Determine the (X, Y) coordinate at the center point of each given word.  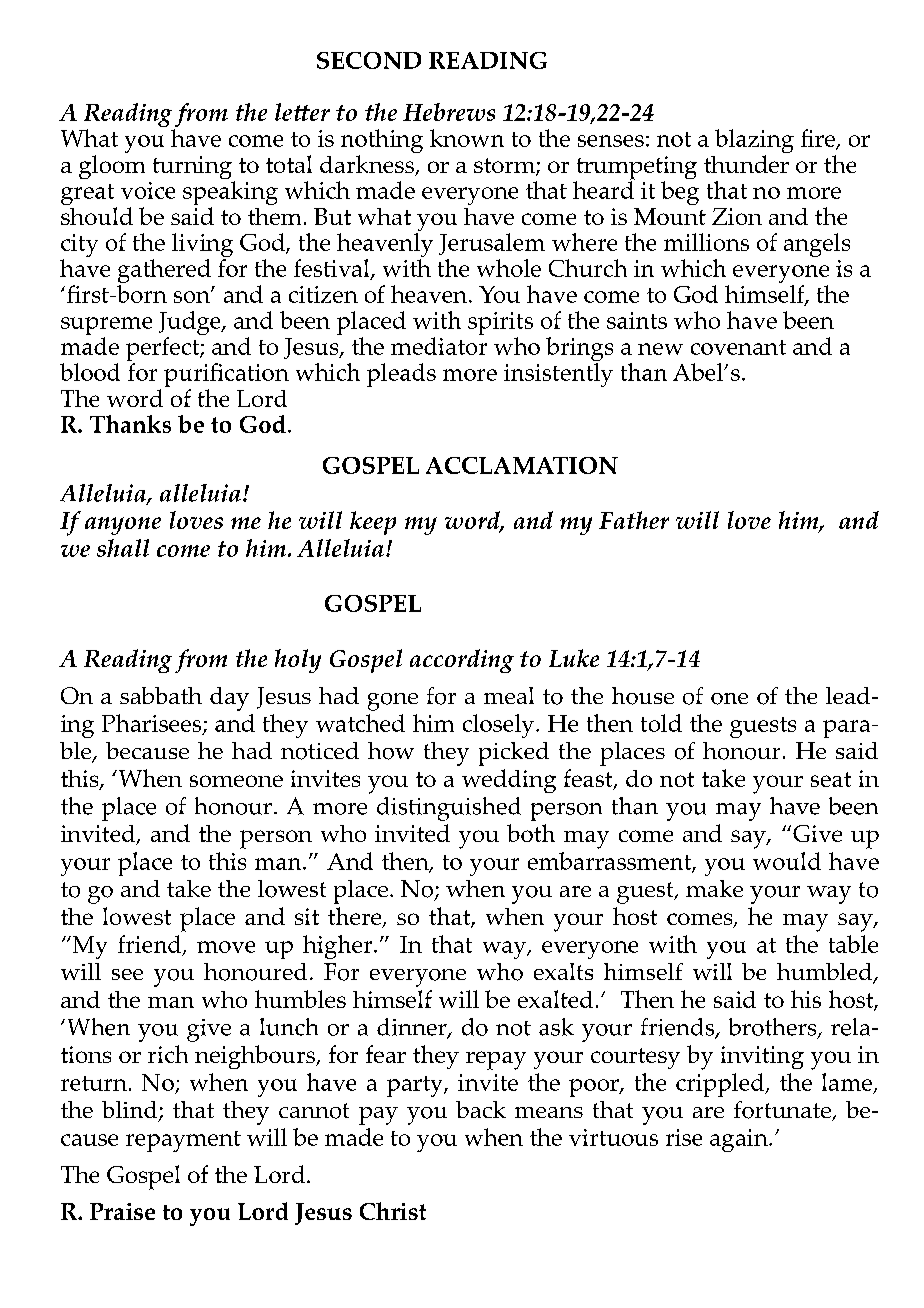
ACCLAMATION (522, 465)
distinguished (449, 809)
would (787, 861)
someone (236, 781)
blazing (754, 142)
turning (192, 167)
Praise (122, 1211)
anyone (123, 526)
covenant (738, 347)
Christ (393, 1211)
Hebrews (449, 112)
